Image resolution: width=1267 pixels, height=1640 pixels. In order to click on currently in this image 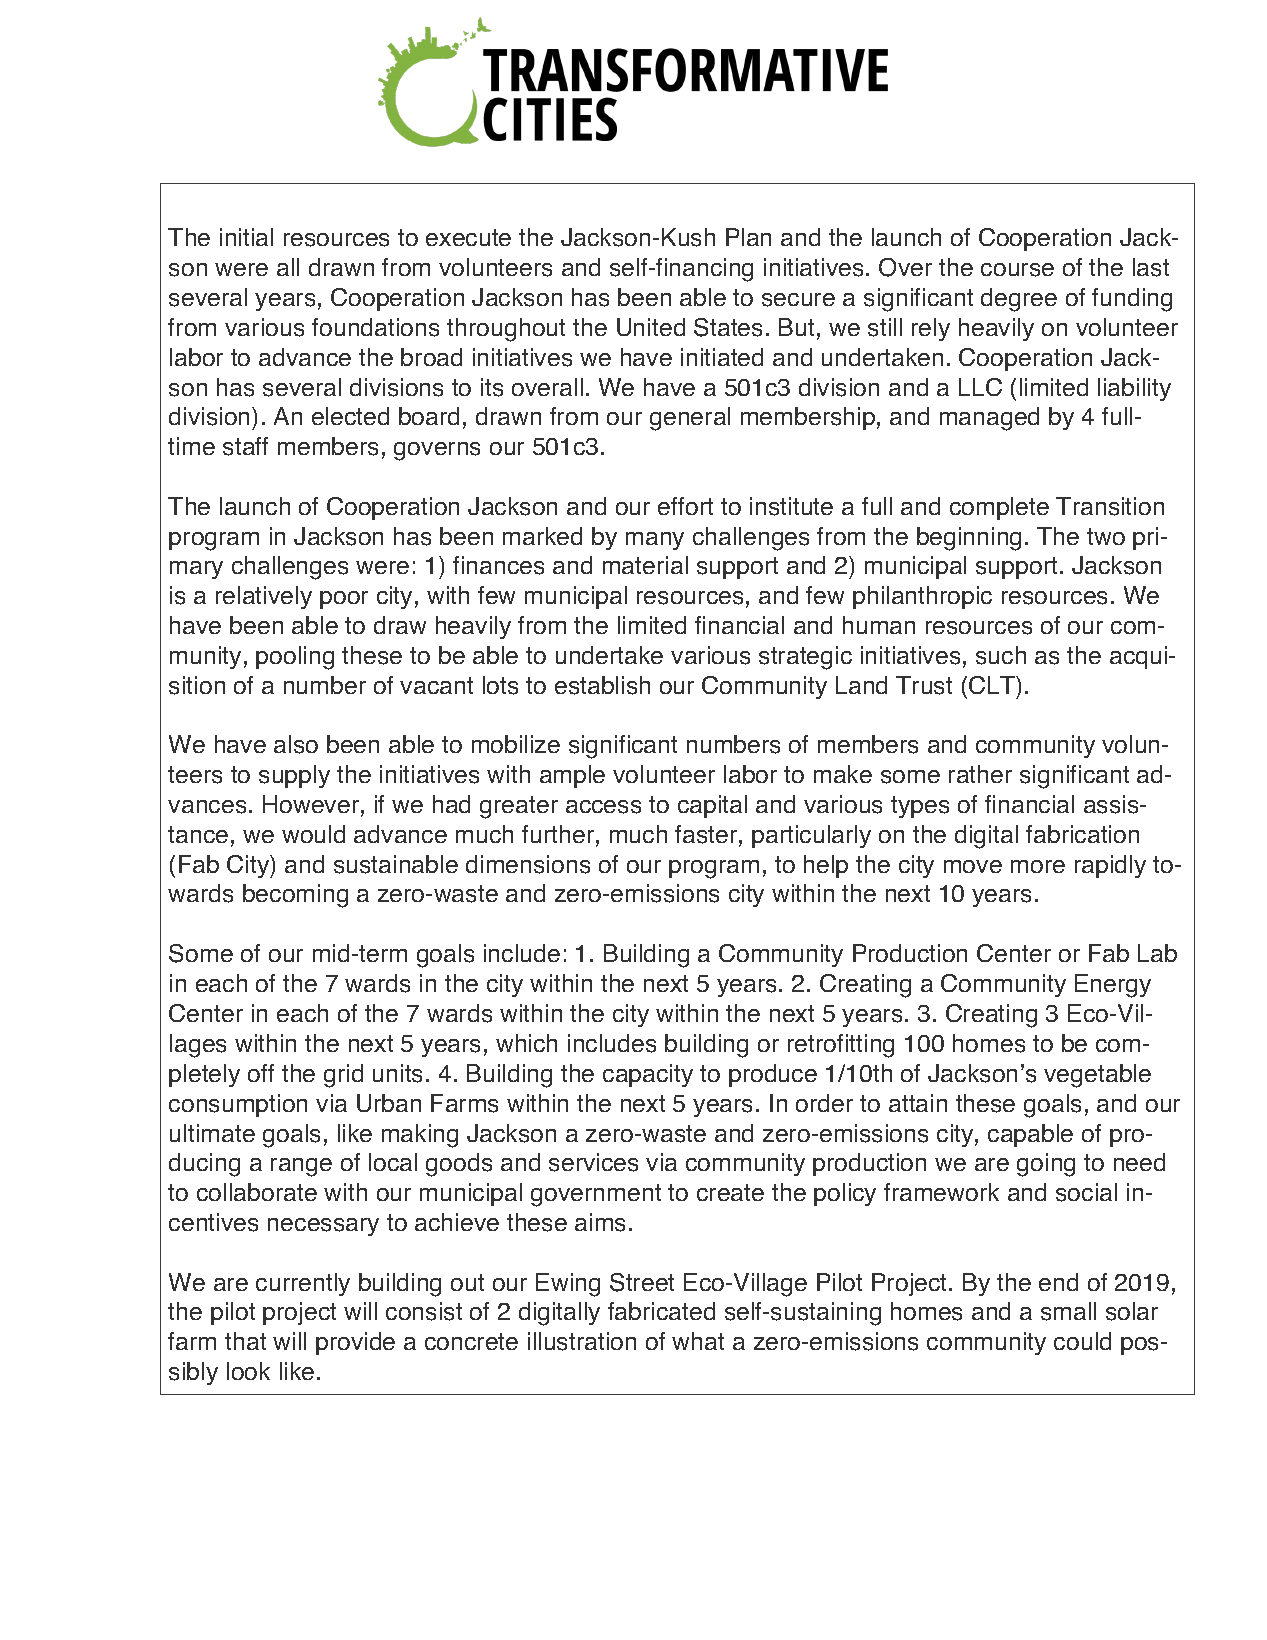, I will do `click(303, 1284)`.
